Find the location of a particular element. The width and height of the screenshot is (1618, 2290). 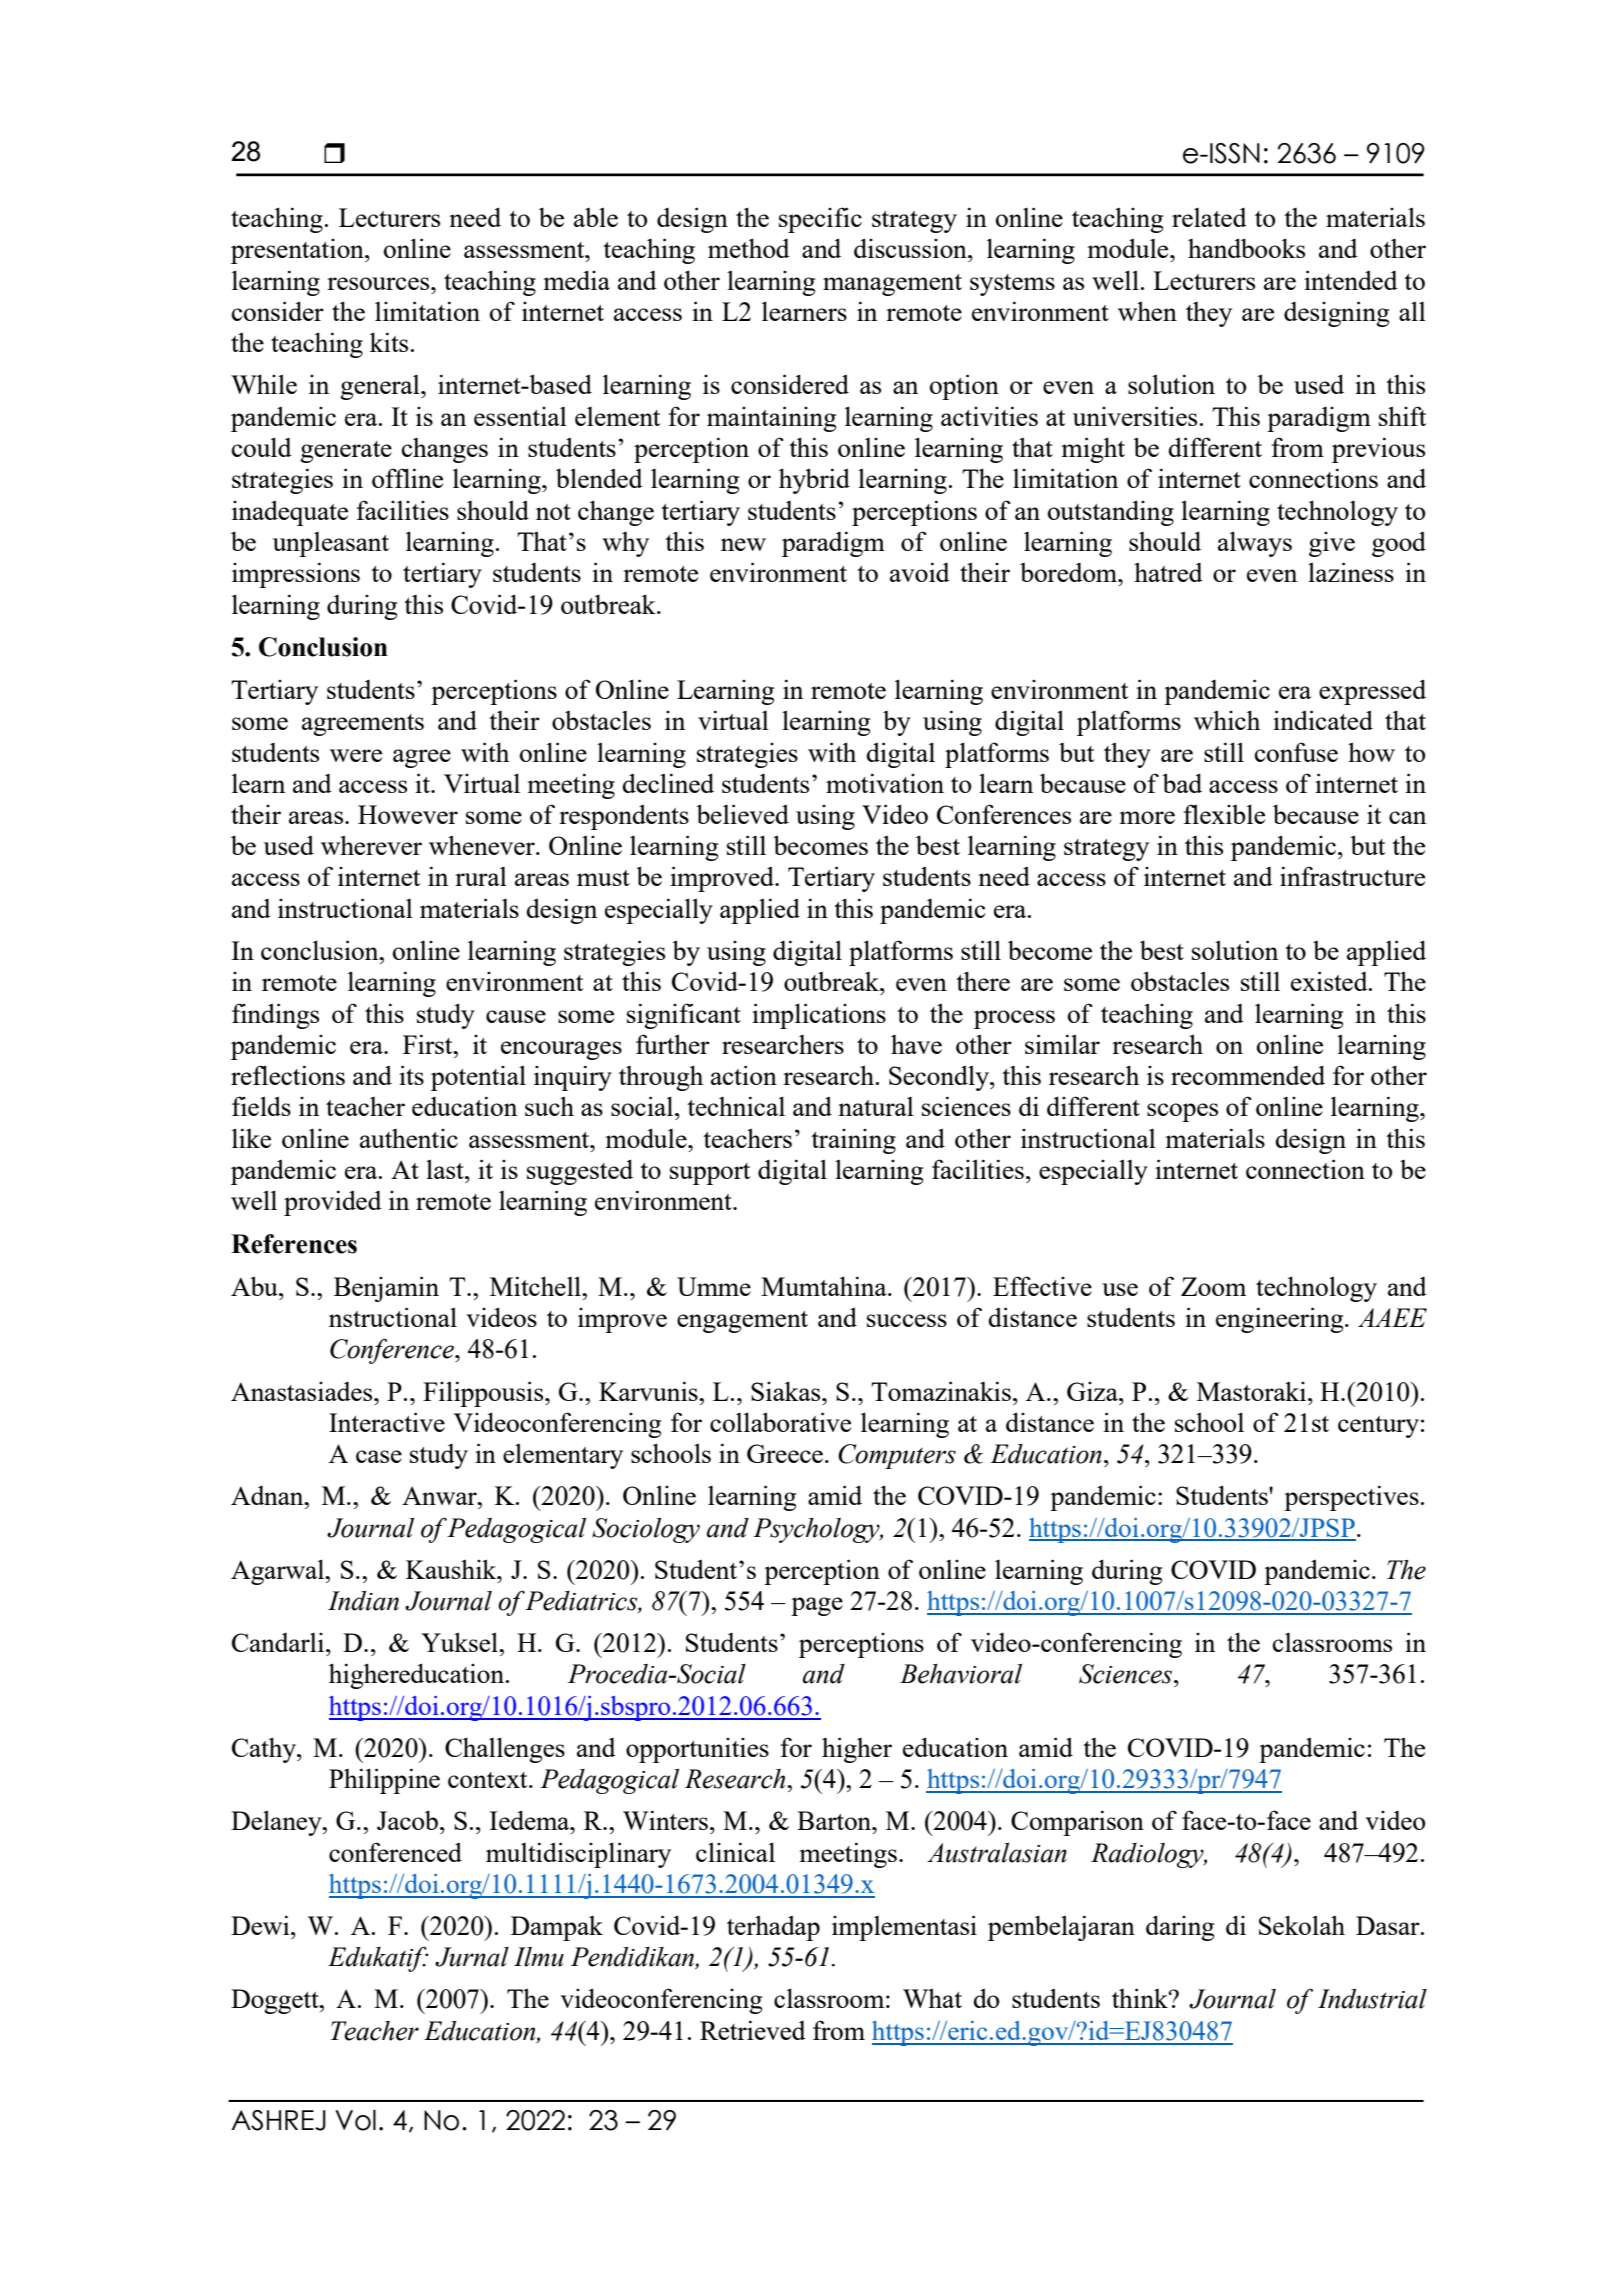

authentic is located at coordinates (409, 1138).
